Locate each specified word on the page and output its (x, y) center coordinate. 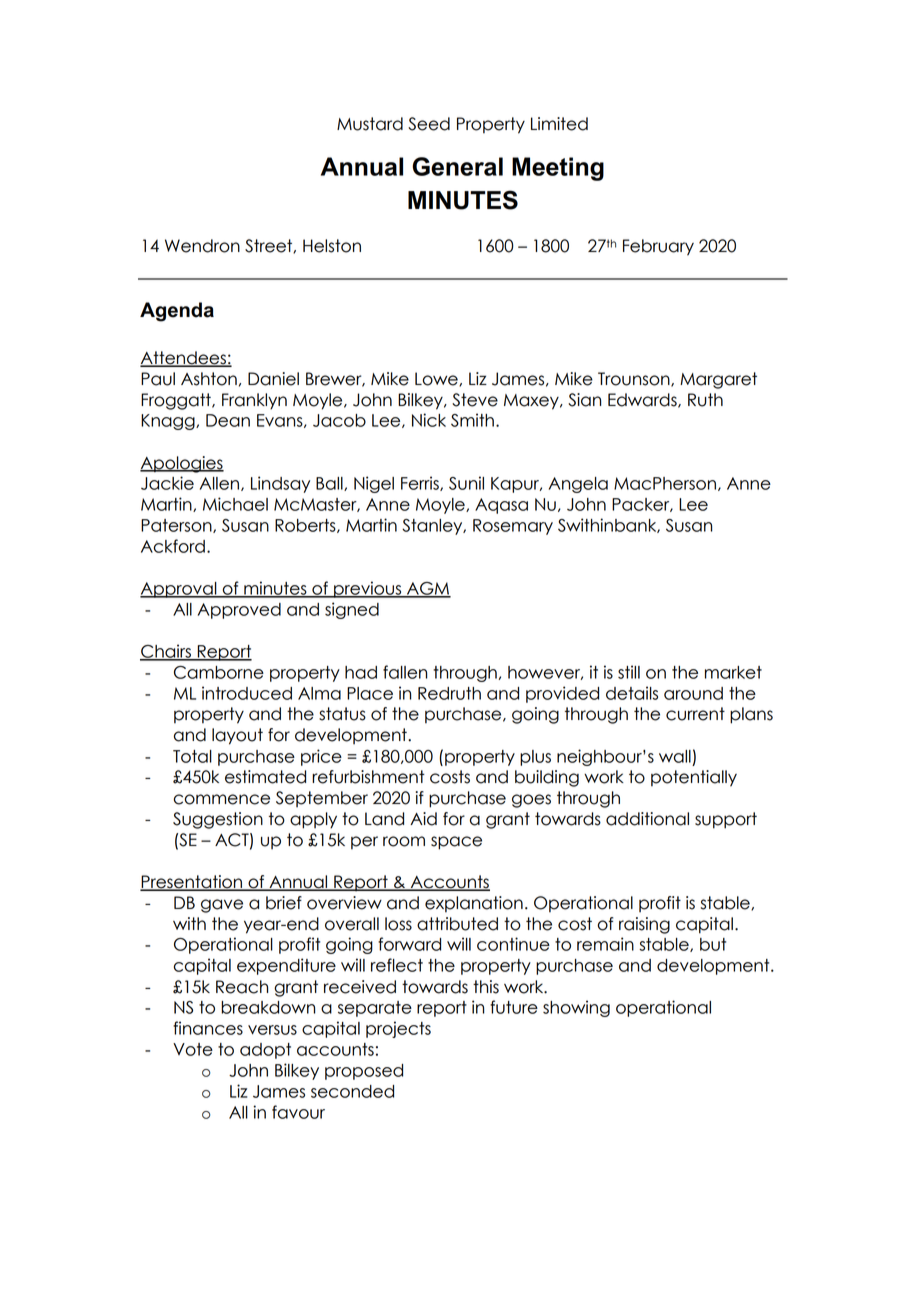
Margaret (718, 380)
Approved (239, 611)
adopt (265, 1051)
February (658, 247)
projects (398, 1029)
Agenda (177, 312)
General (457, 166)
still (629, 672)
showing (576, 1008)
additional (647, 819)
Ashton (209, 379)
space (456, 843)
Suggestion (218, 820)
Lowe (437, 379)
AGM (428, 589)
